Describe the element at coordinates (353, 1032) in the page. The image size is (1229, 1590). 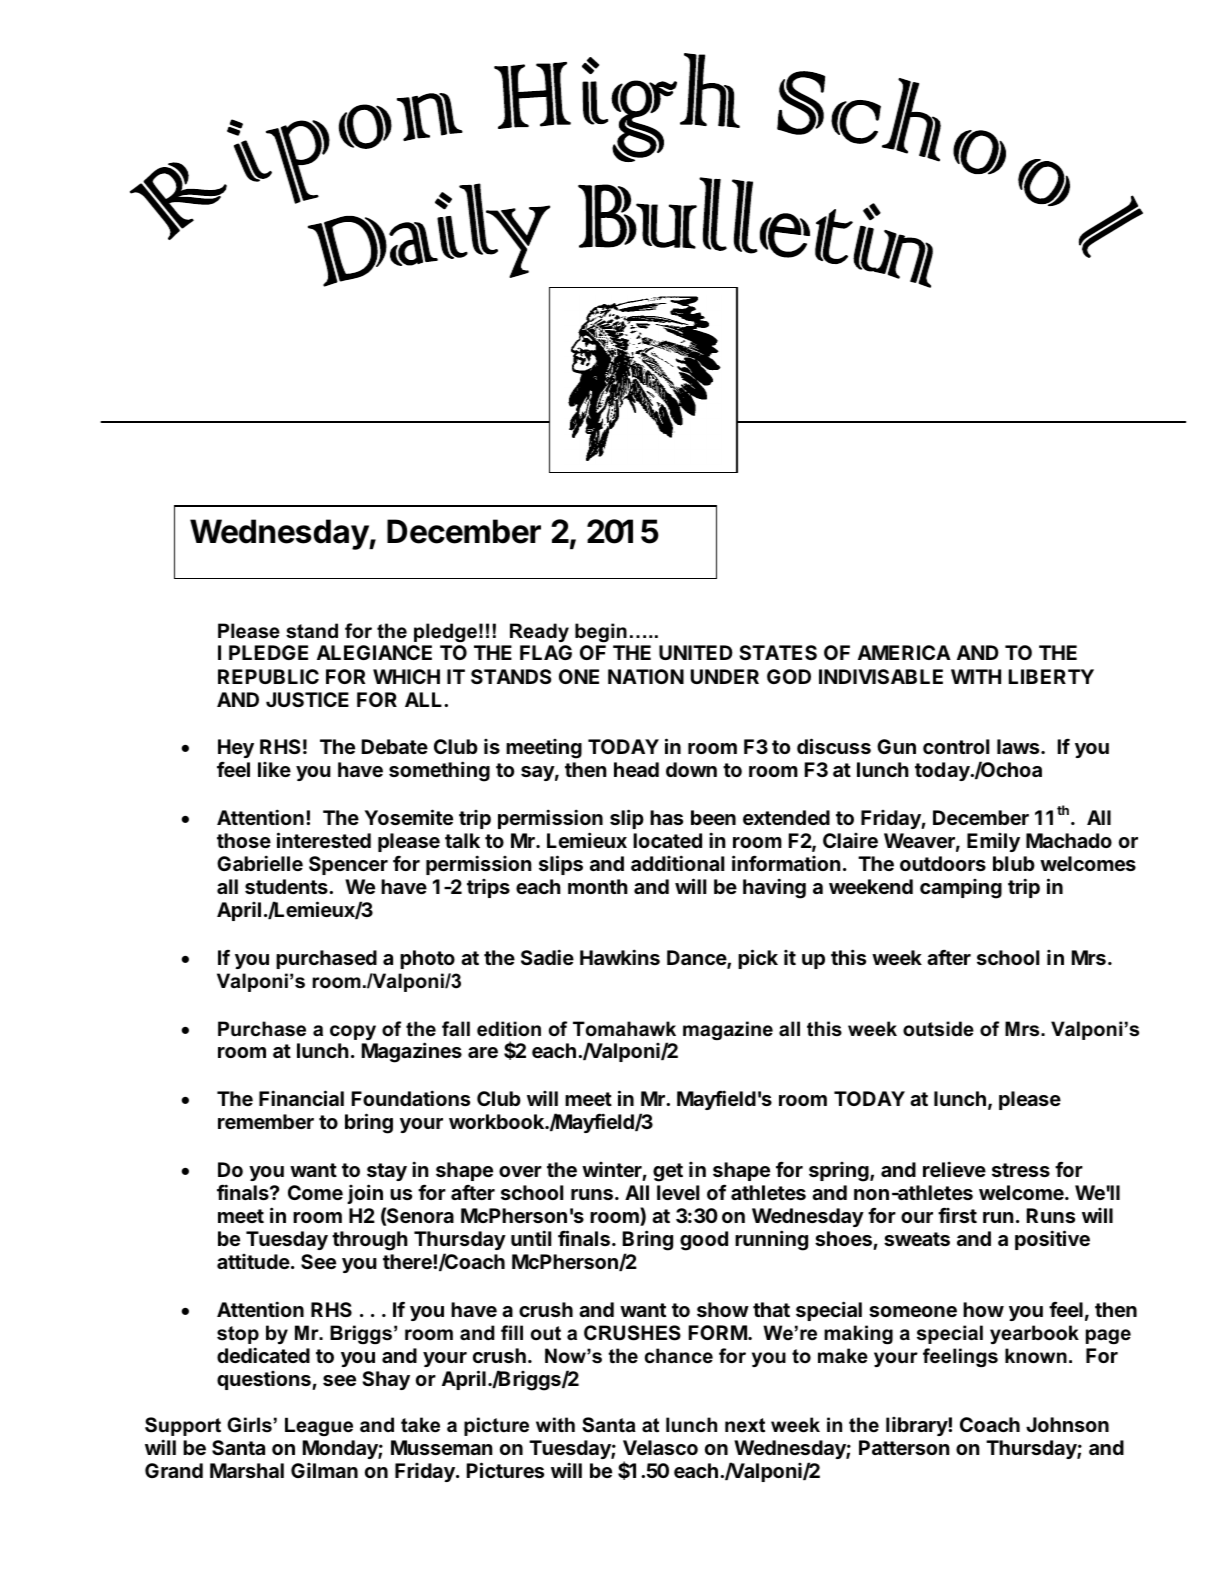
I see `copy` at that location.
